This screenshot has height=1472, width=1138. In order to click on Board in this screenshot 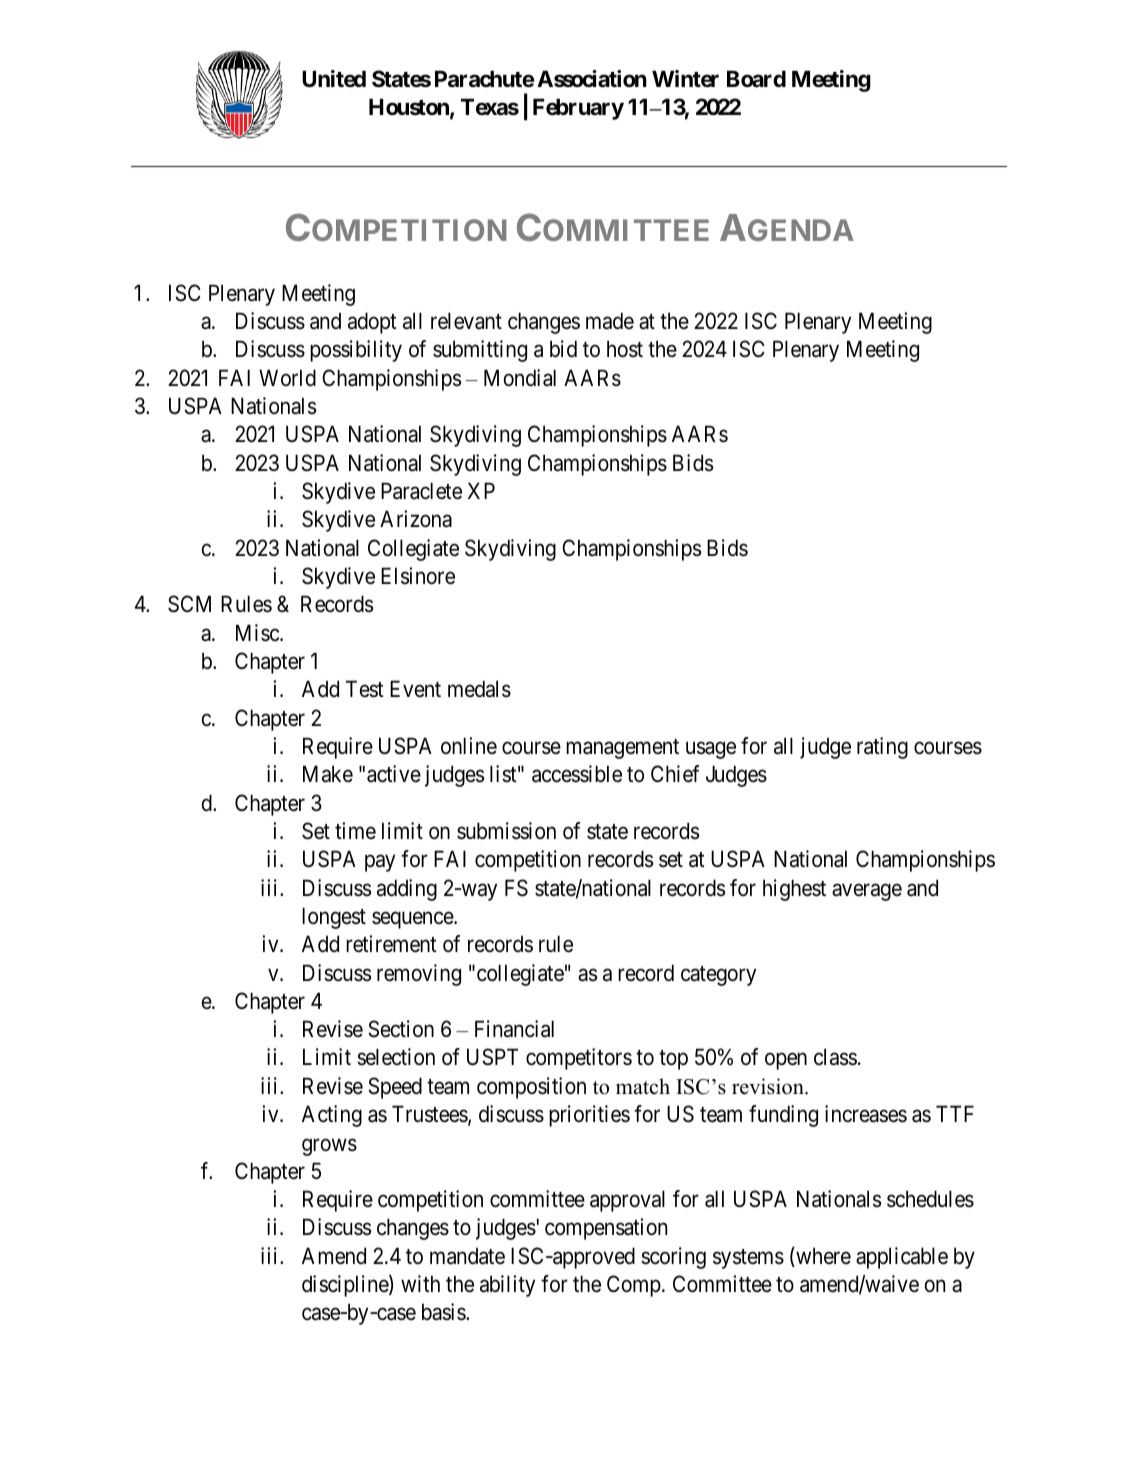, I will do `click(756, 79)`.
